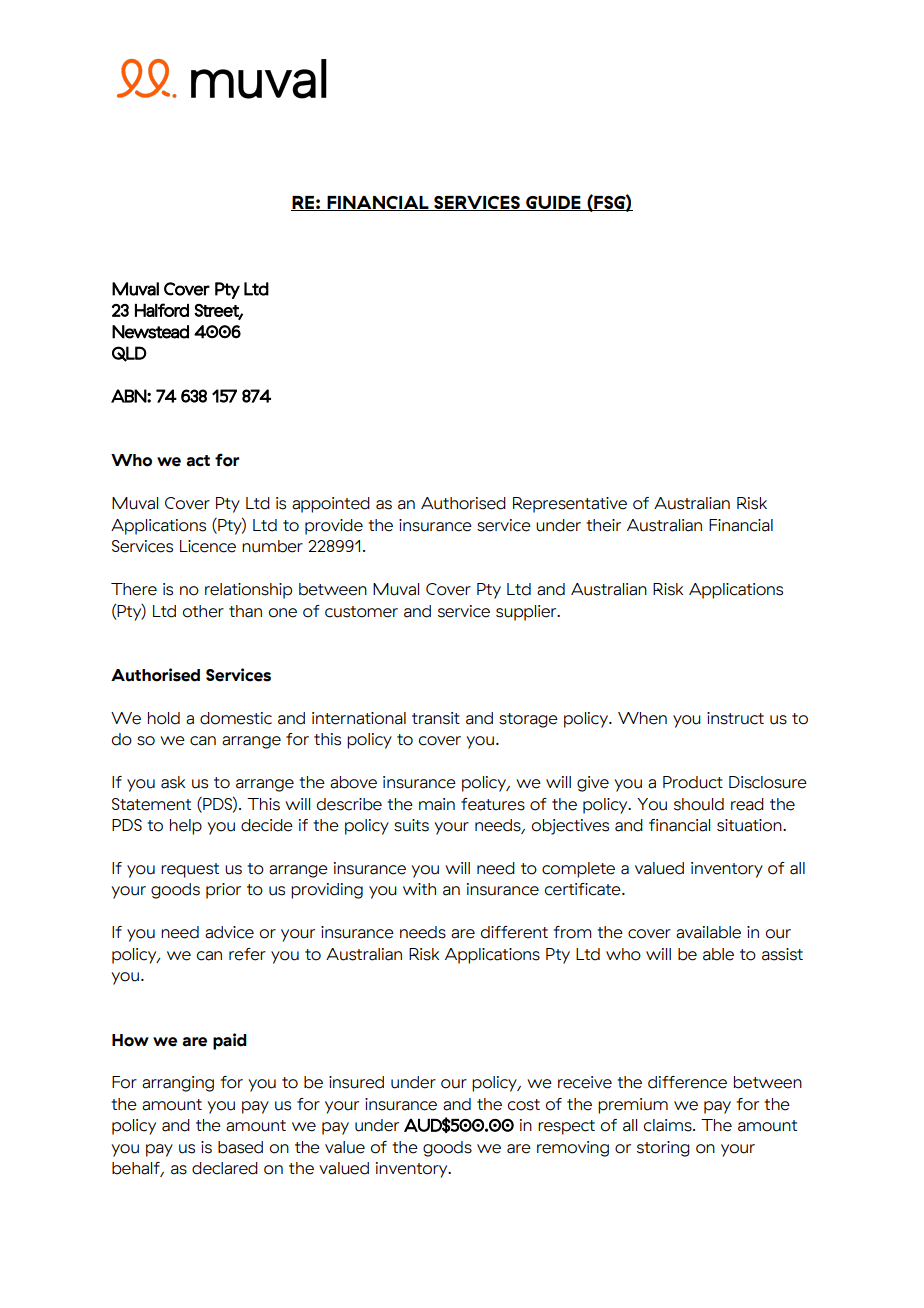 Image resolution: width=924 pixels, height=1308 pixels. Describe the element at coordinates (150, 332) in the screenshot. I see `Newstead` at that location.
